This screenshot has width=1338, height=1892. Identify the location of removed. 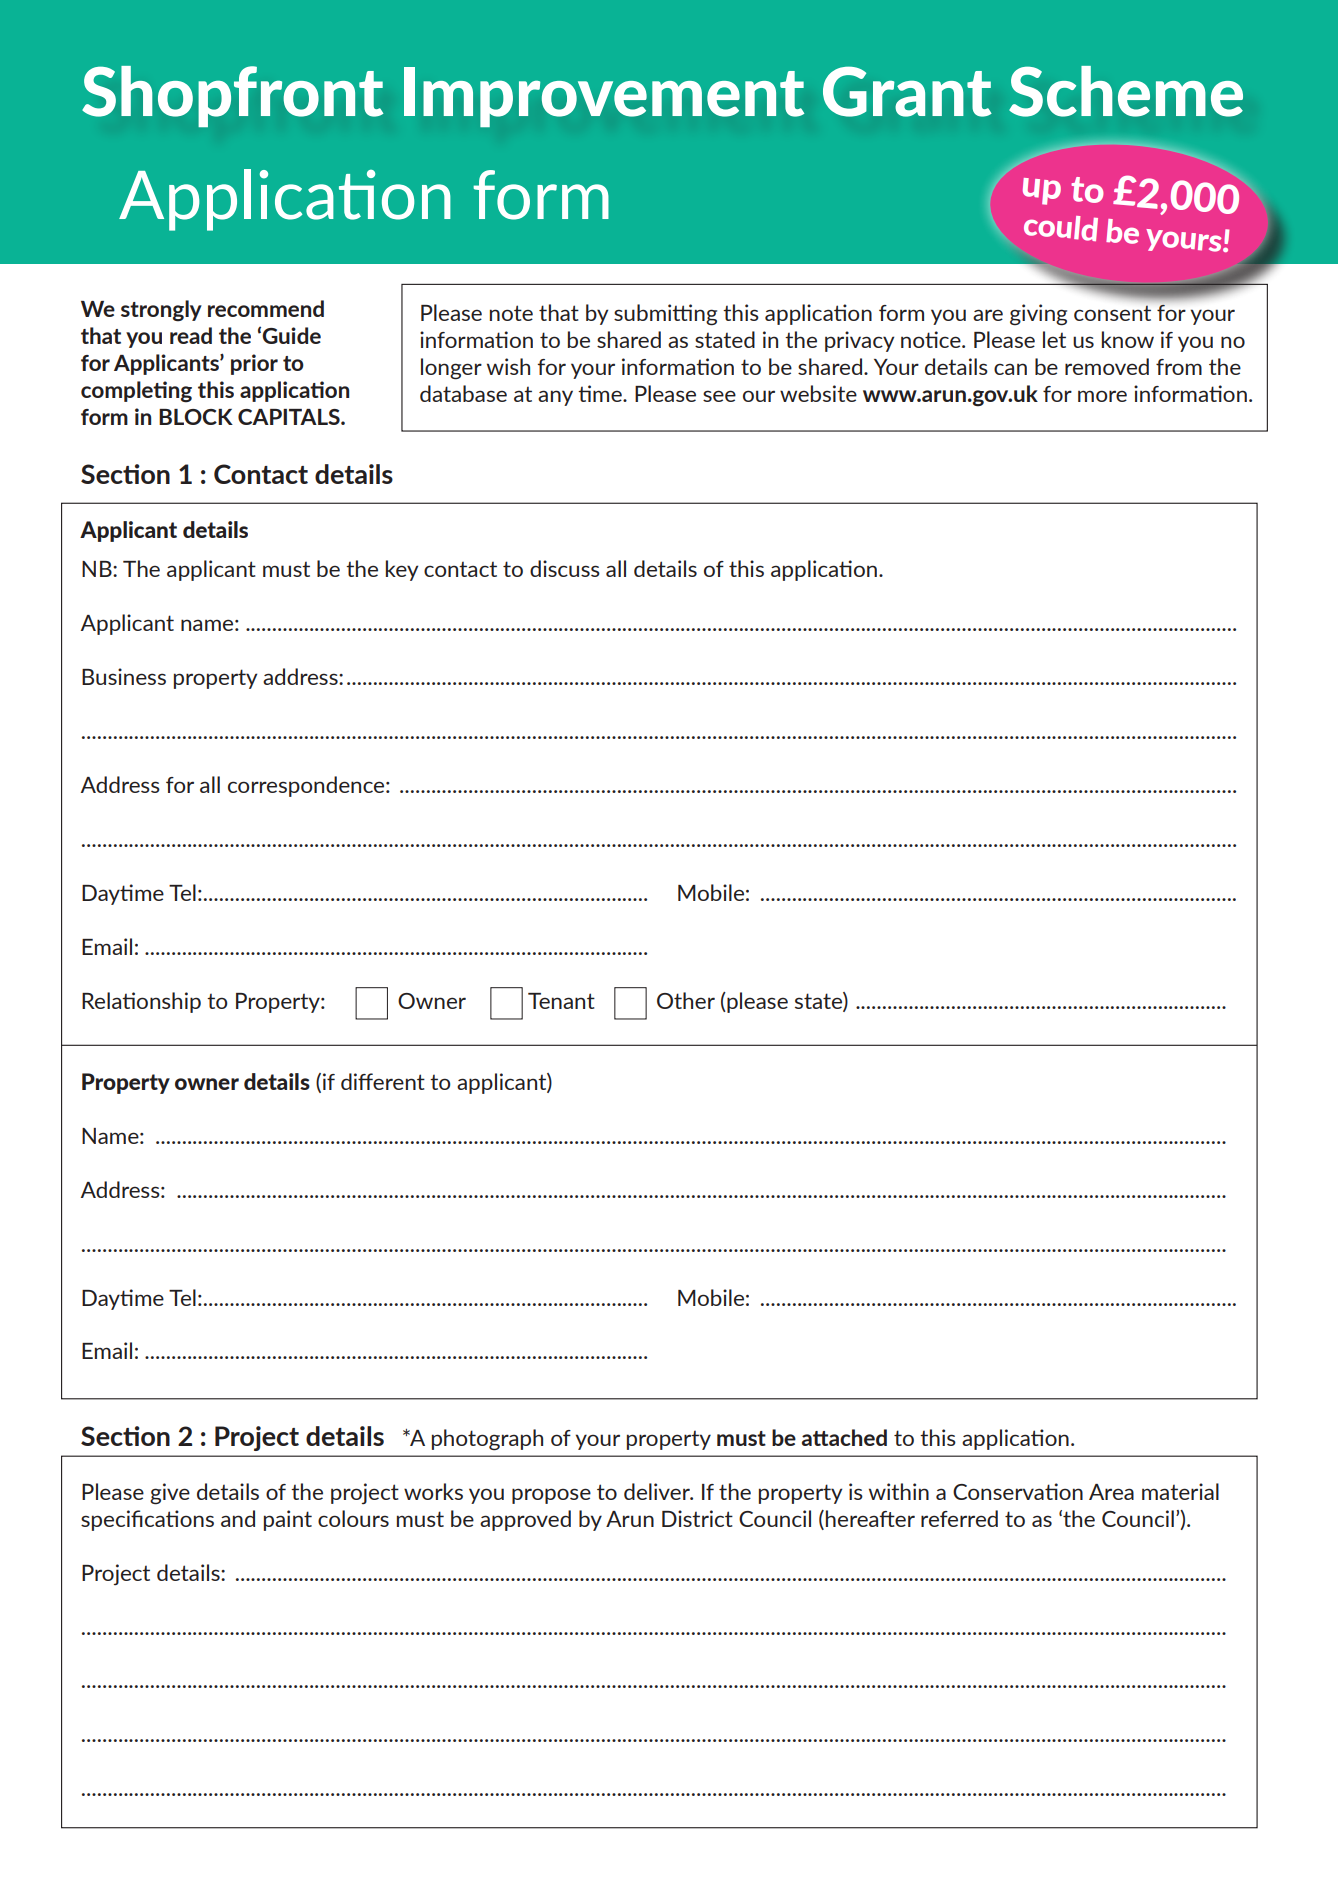
(1107, 366).
